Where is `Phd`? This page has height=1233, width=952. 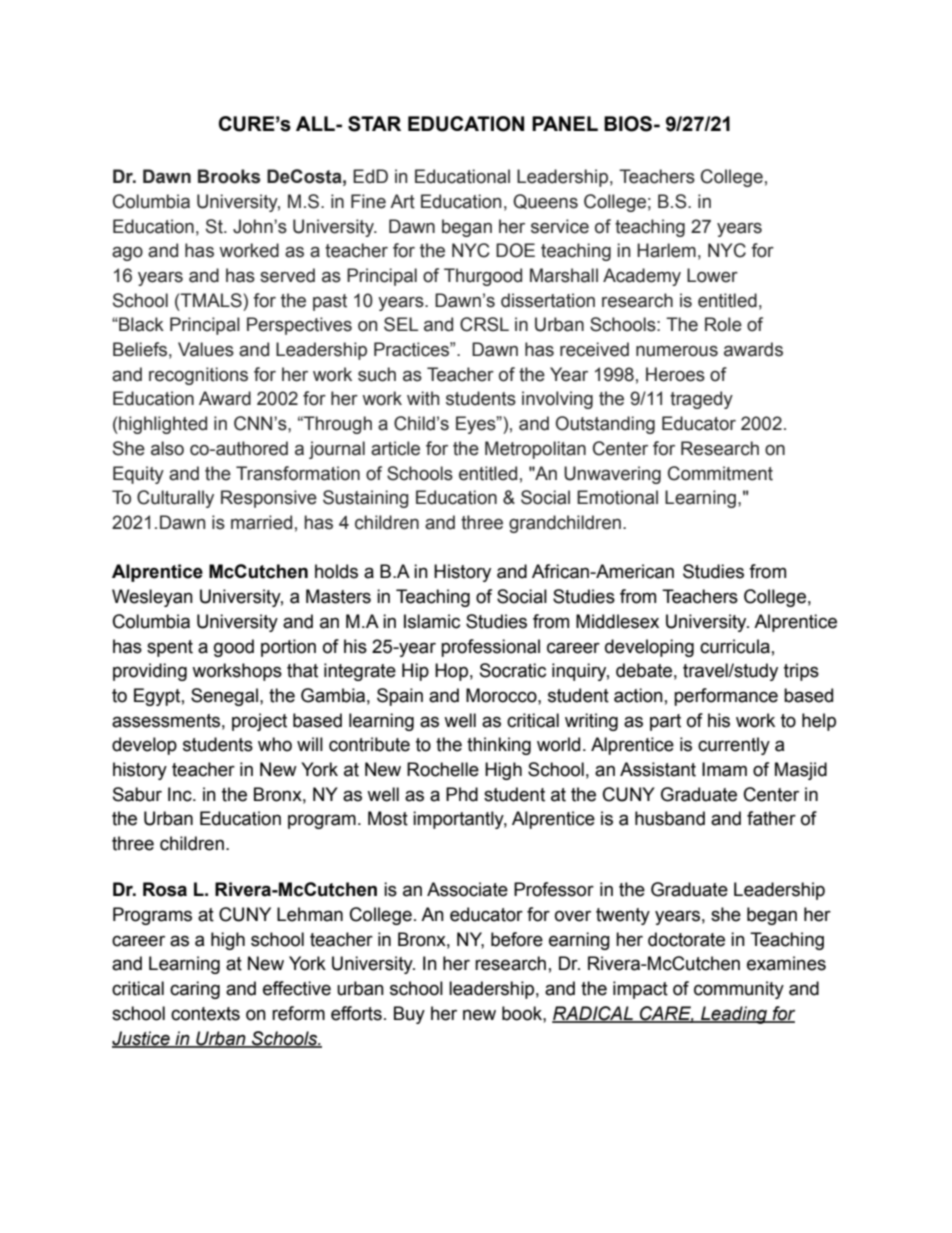
Phd is located at coordinates (462, 794).
